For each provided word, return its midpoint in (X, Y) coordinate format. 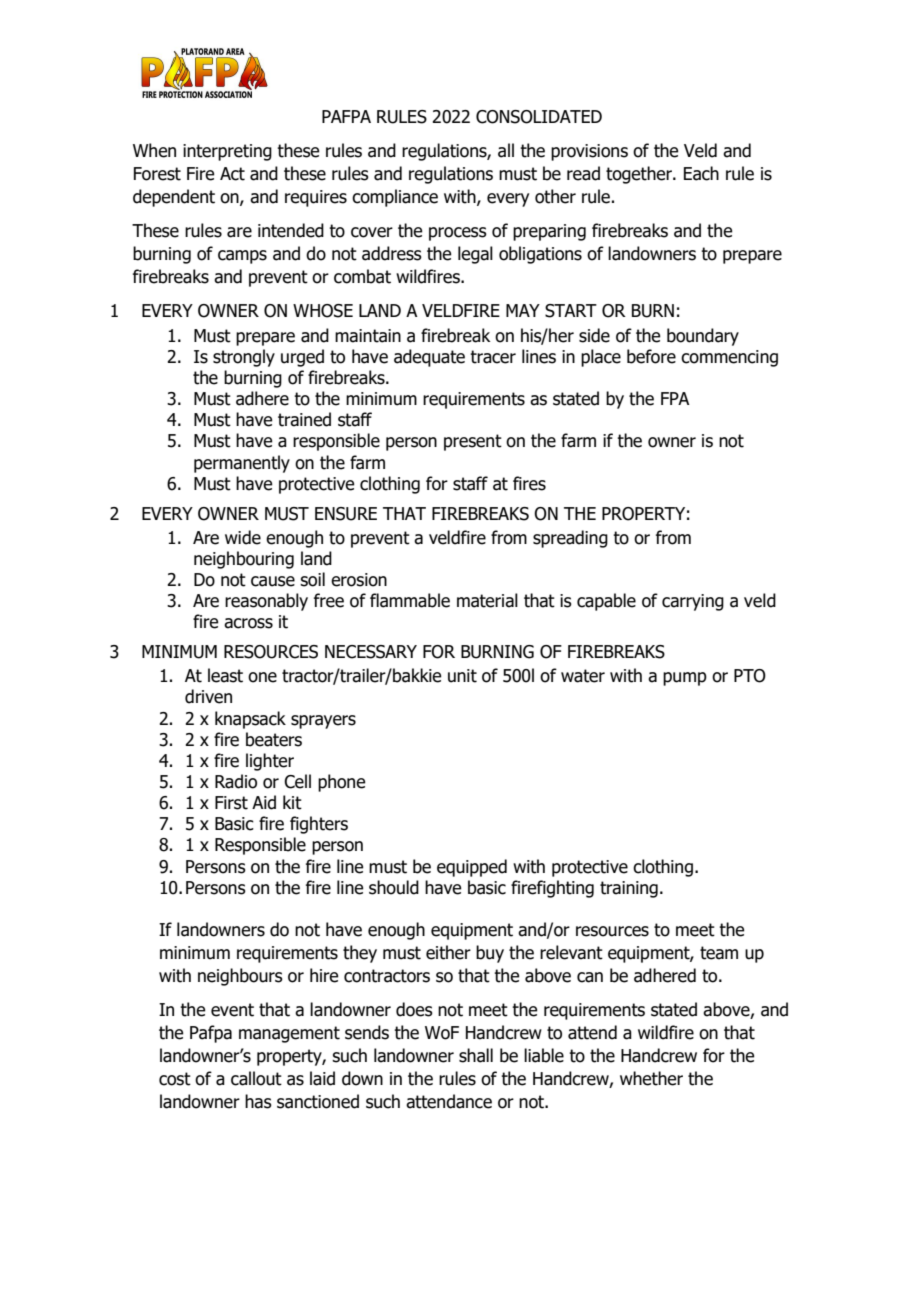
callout (256, 1078)
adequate (429, 358)
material (487, 600)
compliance (395, 198)
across (248, 623)
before (651, 356)
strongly (244, 358)
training (629, 889)
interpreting (227, 152)
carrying (693, 602)
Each (701, 173)
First (231, 803)
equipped (472, 868)
